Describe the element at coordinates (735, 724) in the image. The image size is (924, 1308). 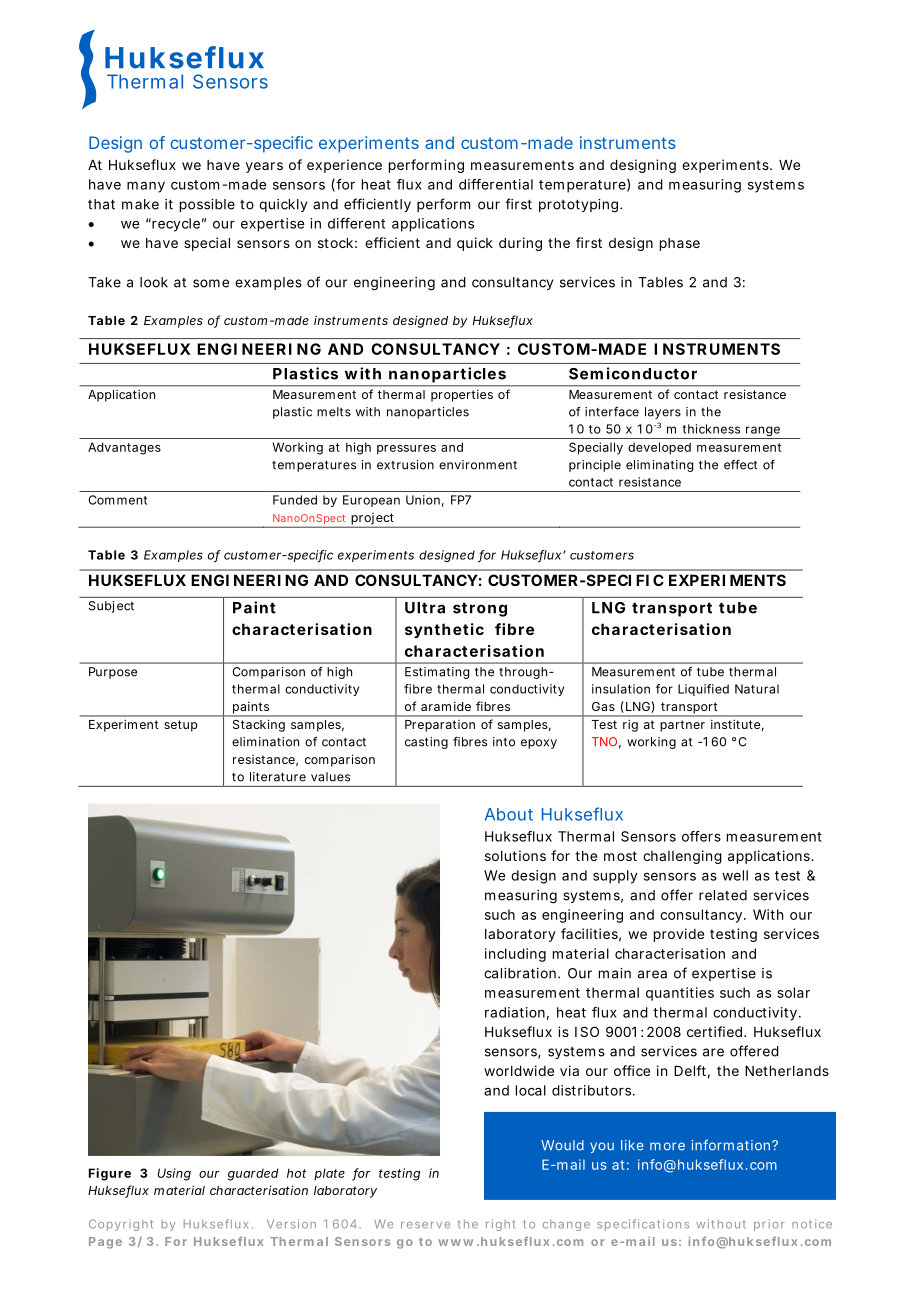
I see `institute` at that location.
